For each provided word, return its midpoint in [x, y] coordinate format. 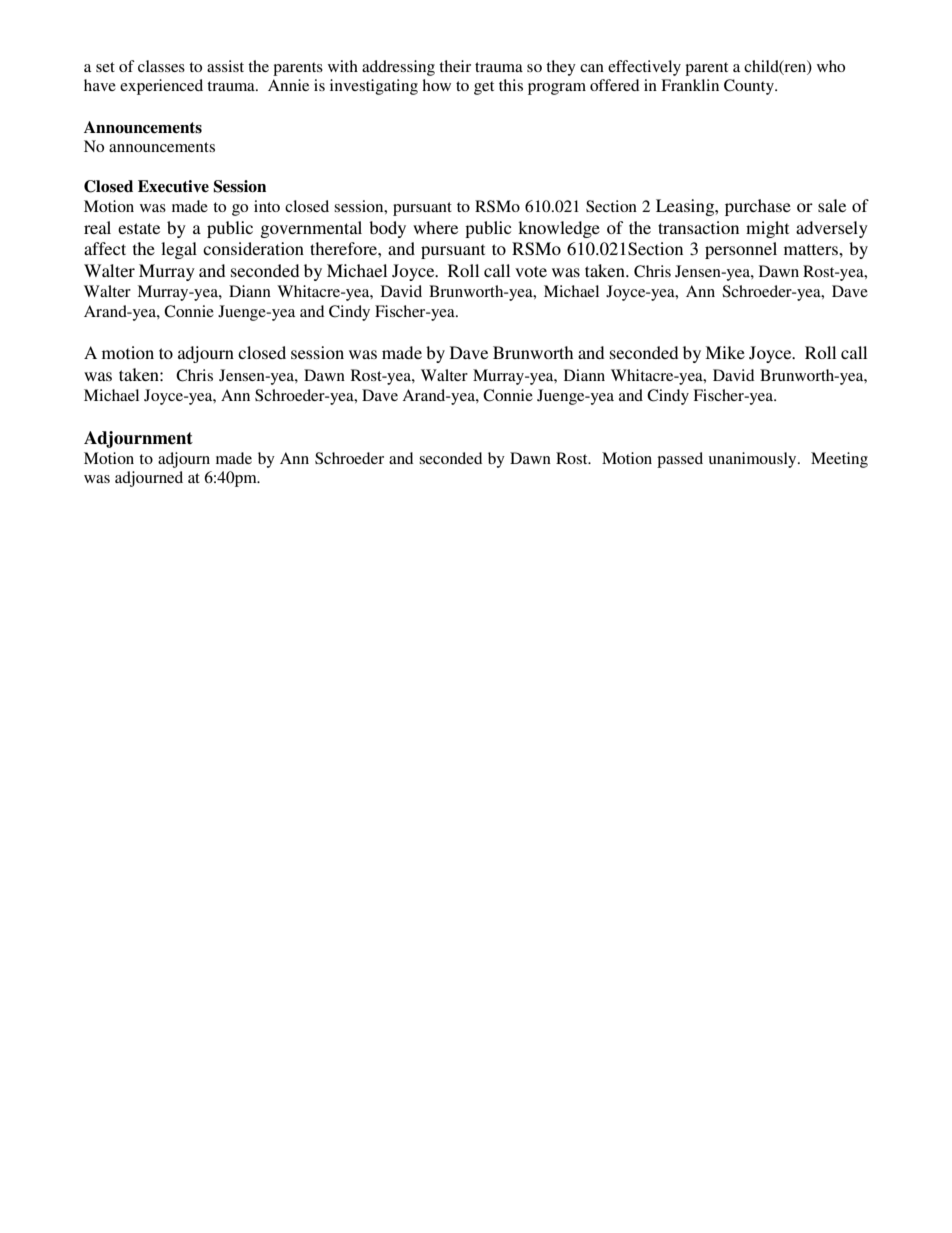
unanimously [754, 460]
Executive [173, 186]
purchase [758, 207]
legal [179, 250]
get [484, 88]
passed [680, 460]
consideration [253, 248]
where [435, 227]
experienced [161, 87]
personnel [741, 250]
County [750, 87]
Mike [725, 352]
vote [531, 271]
